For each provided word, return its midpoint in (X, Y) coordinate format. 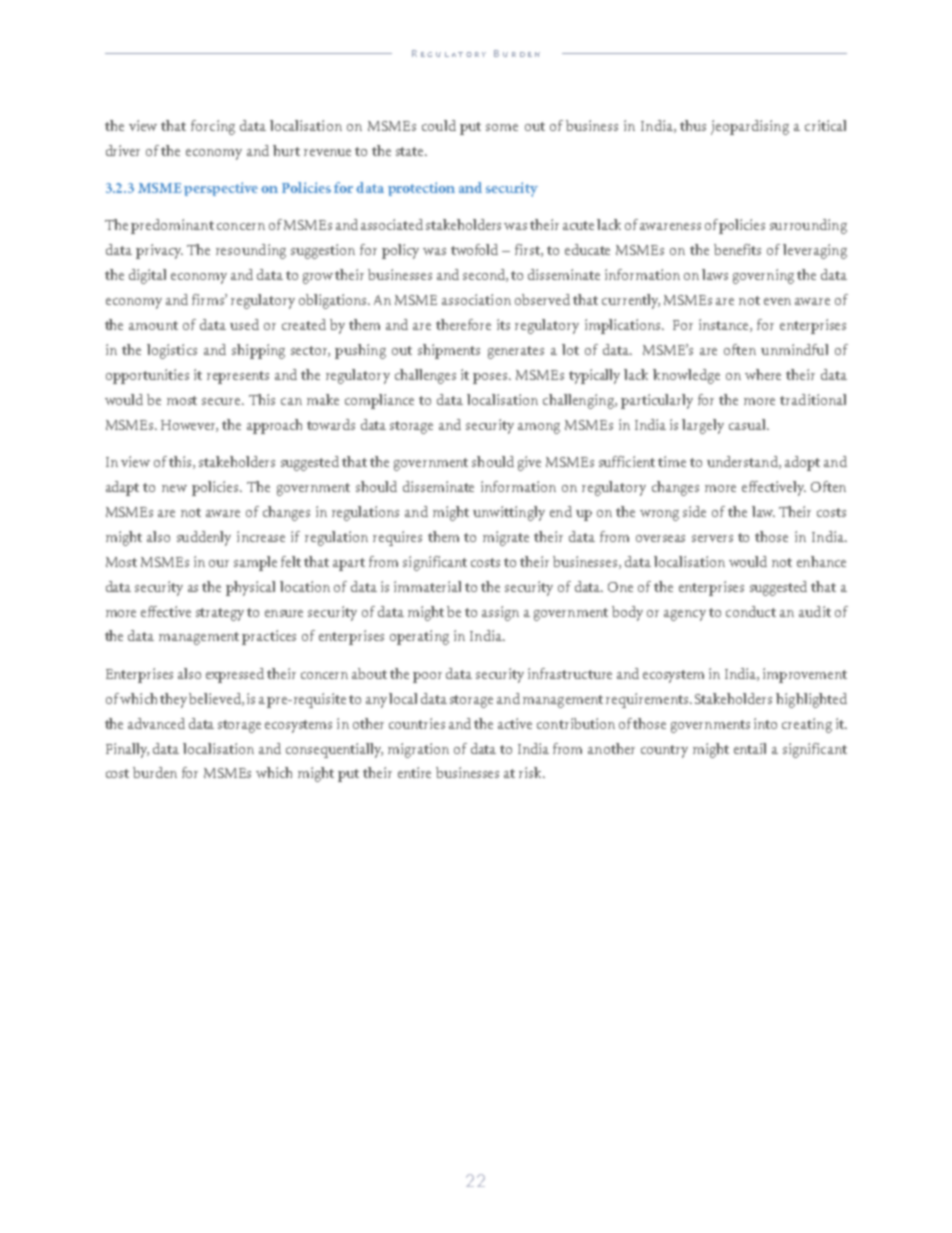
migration (418, 750)
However (189, 426)
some (502, 127)
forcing (213, 127)
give (529, 463)
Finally (127, 750)
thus (693, 125)
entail (750, 748)
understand (743, 462)
